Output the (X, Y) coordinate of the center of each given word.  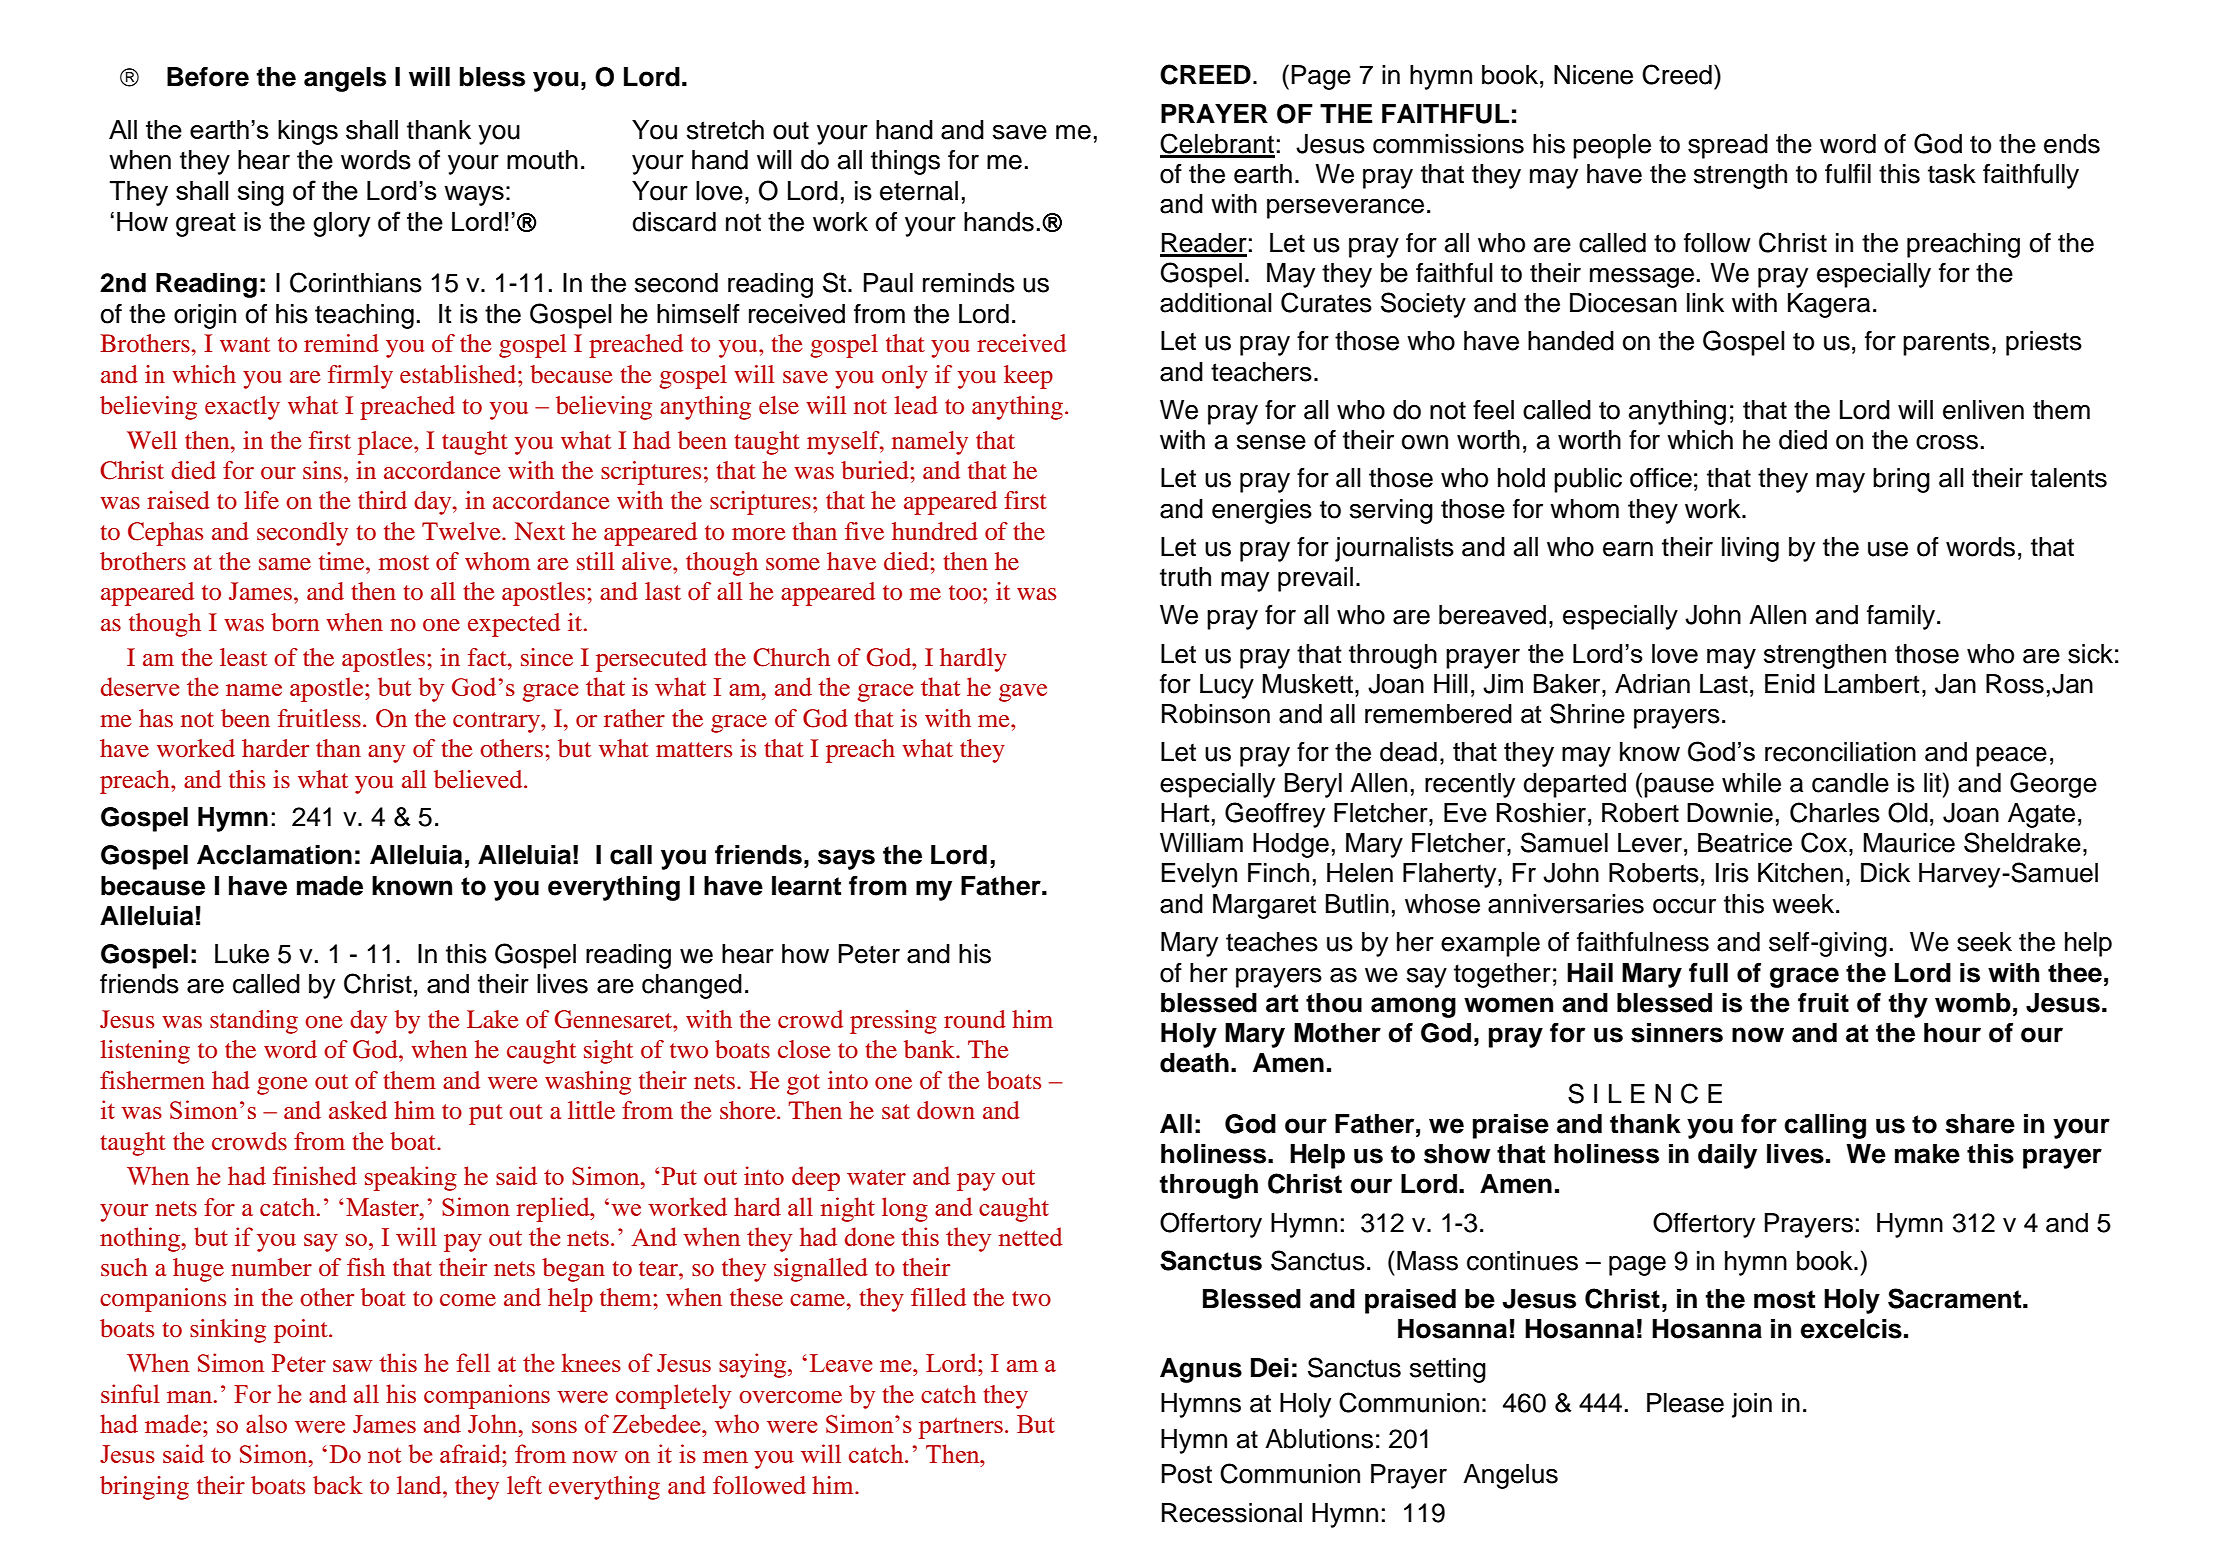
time (343, 561)
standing (254, 1022)
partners (960, 1428)
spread (1728, 146)
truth (1185, 577)
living (1750, 549)
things (905, 162)
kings (308, 132)
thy (1908, 1005)
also (266, 1423)
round (975, 1019)
